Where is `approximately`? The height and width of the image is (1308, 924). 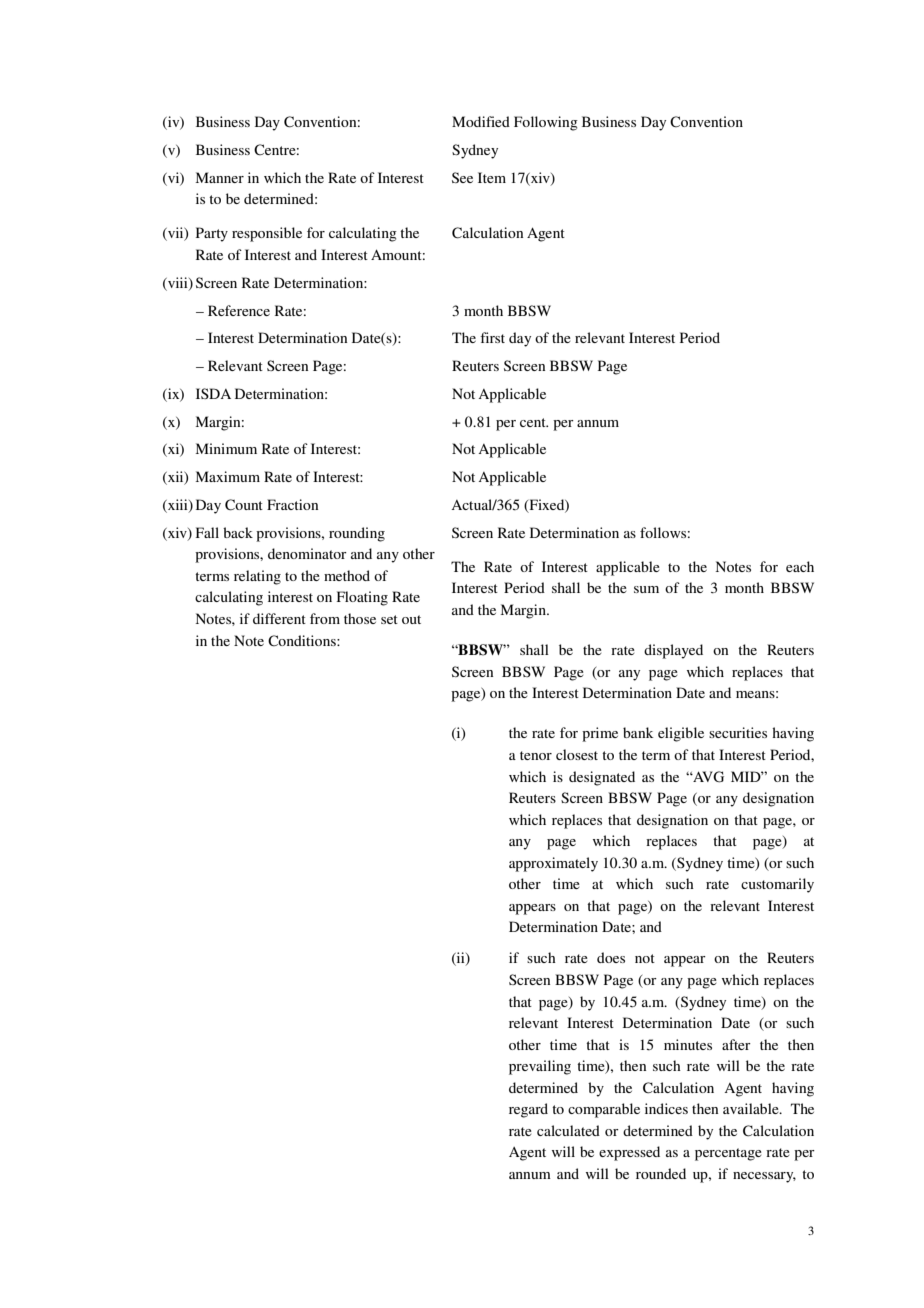
approximately is located at coordinates (553, 864).
